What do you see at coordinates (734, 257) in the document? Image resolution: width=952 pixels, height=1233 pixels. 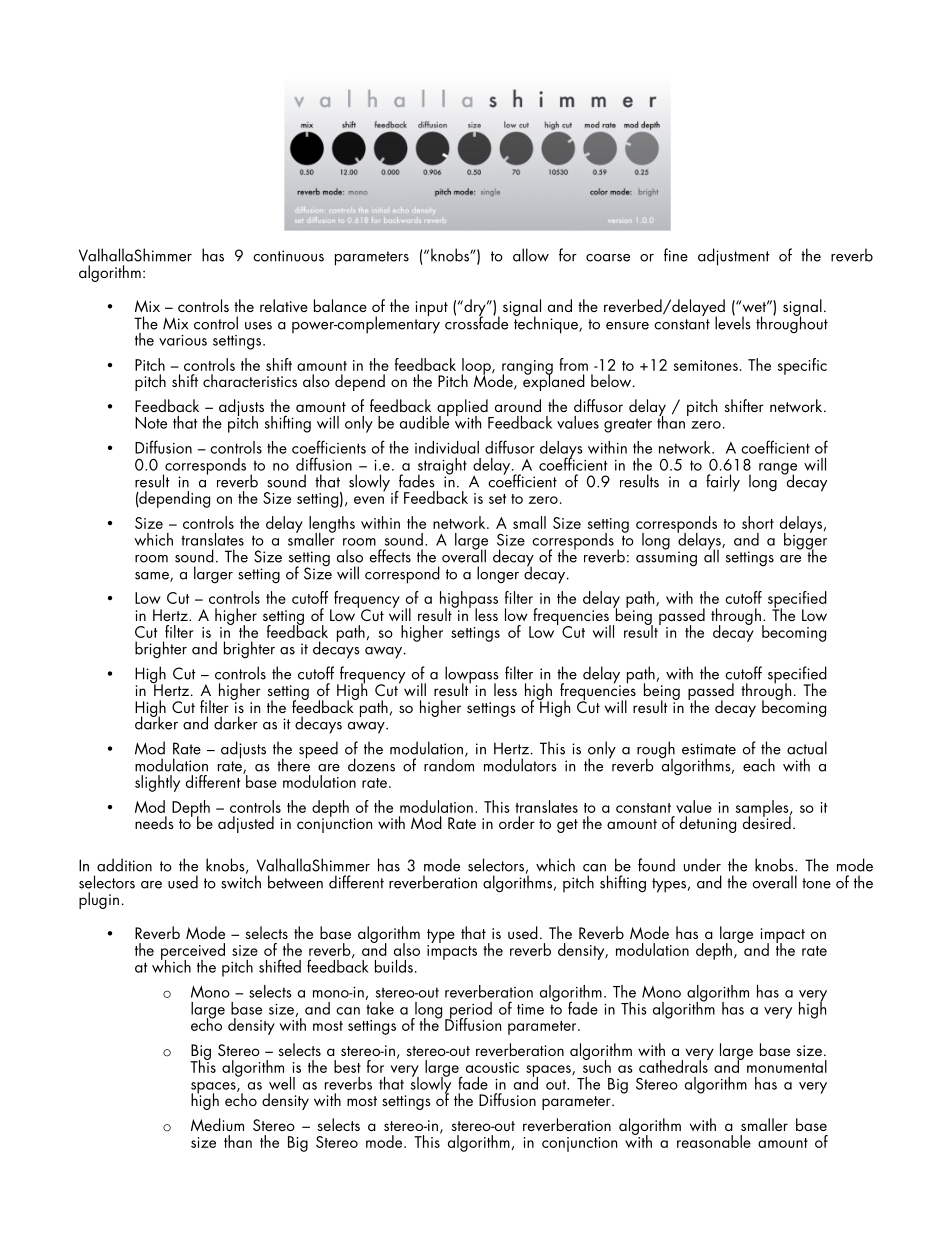 I see `adjustment` at bounding box center [734, 257].
